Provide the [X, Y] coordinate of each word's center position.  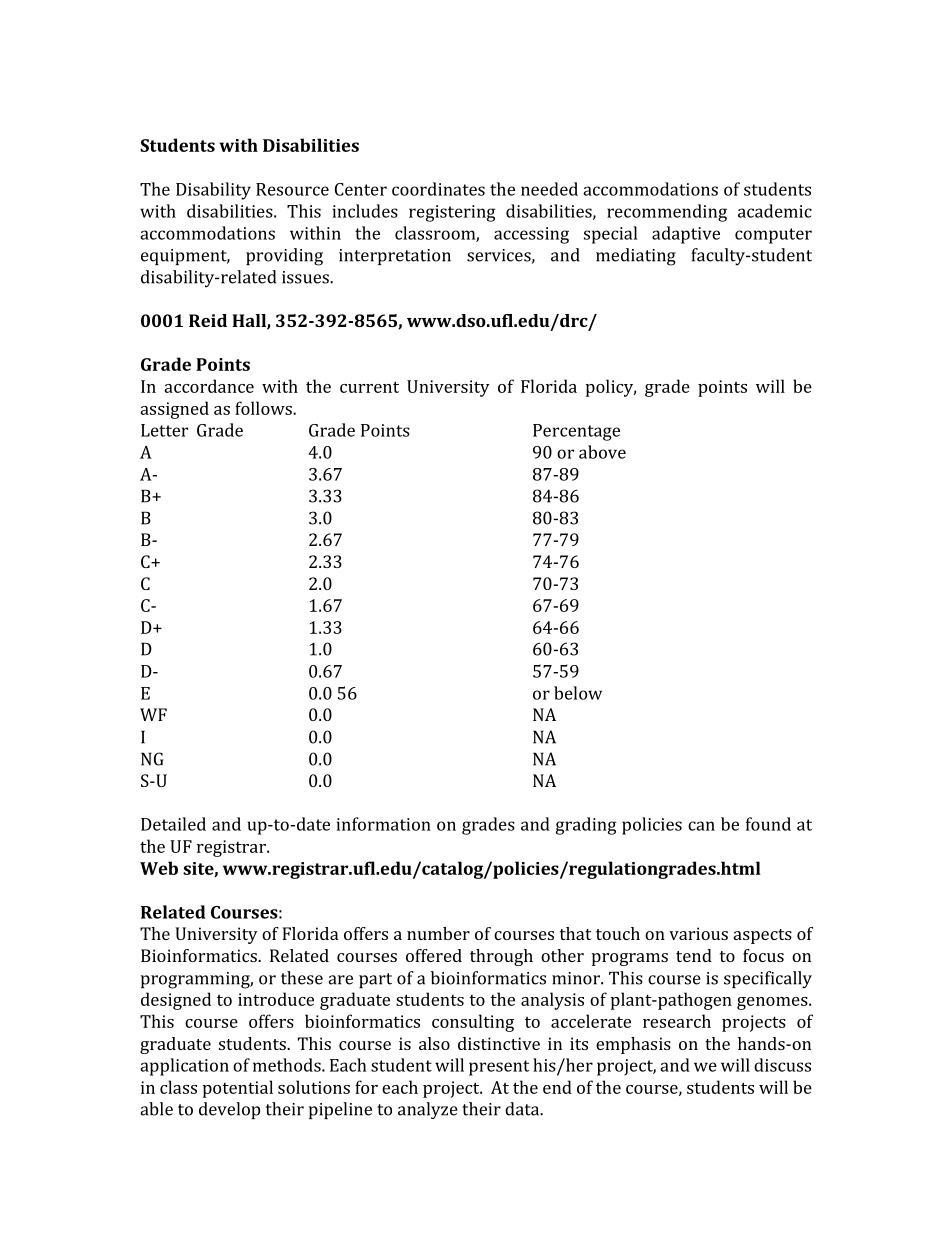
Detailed [173, 824]
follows [264, 408]
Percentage [576, 432]
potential [238, 1089]
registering [452, 213]
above [602, 452]
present [499, 1068]
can [701, 826]
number [438, 933]
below [578, 693]
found [768, 824]
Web [159, 868]
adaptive [686, 235]
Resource [292, 189]
